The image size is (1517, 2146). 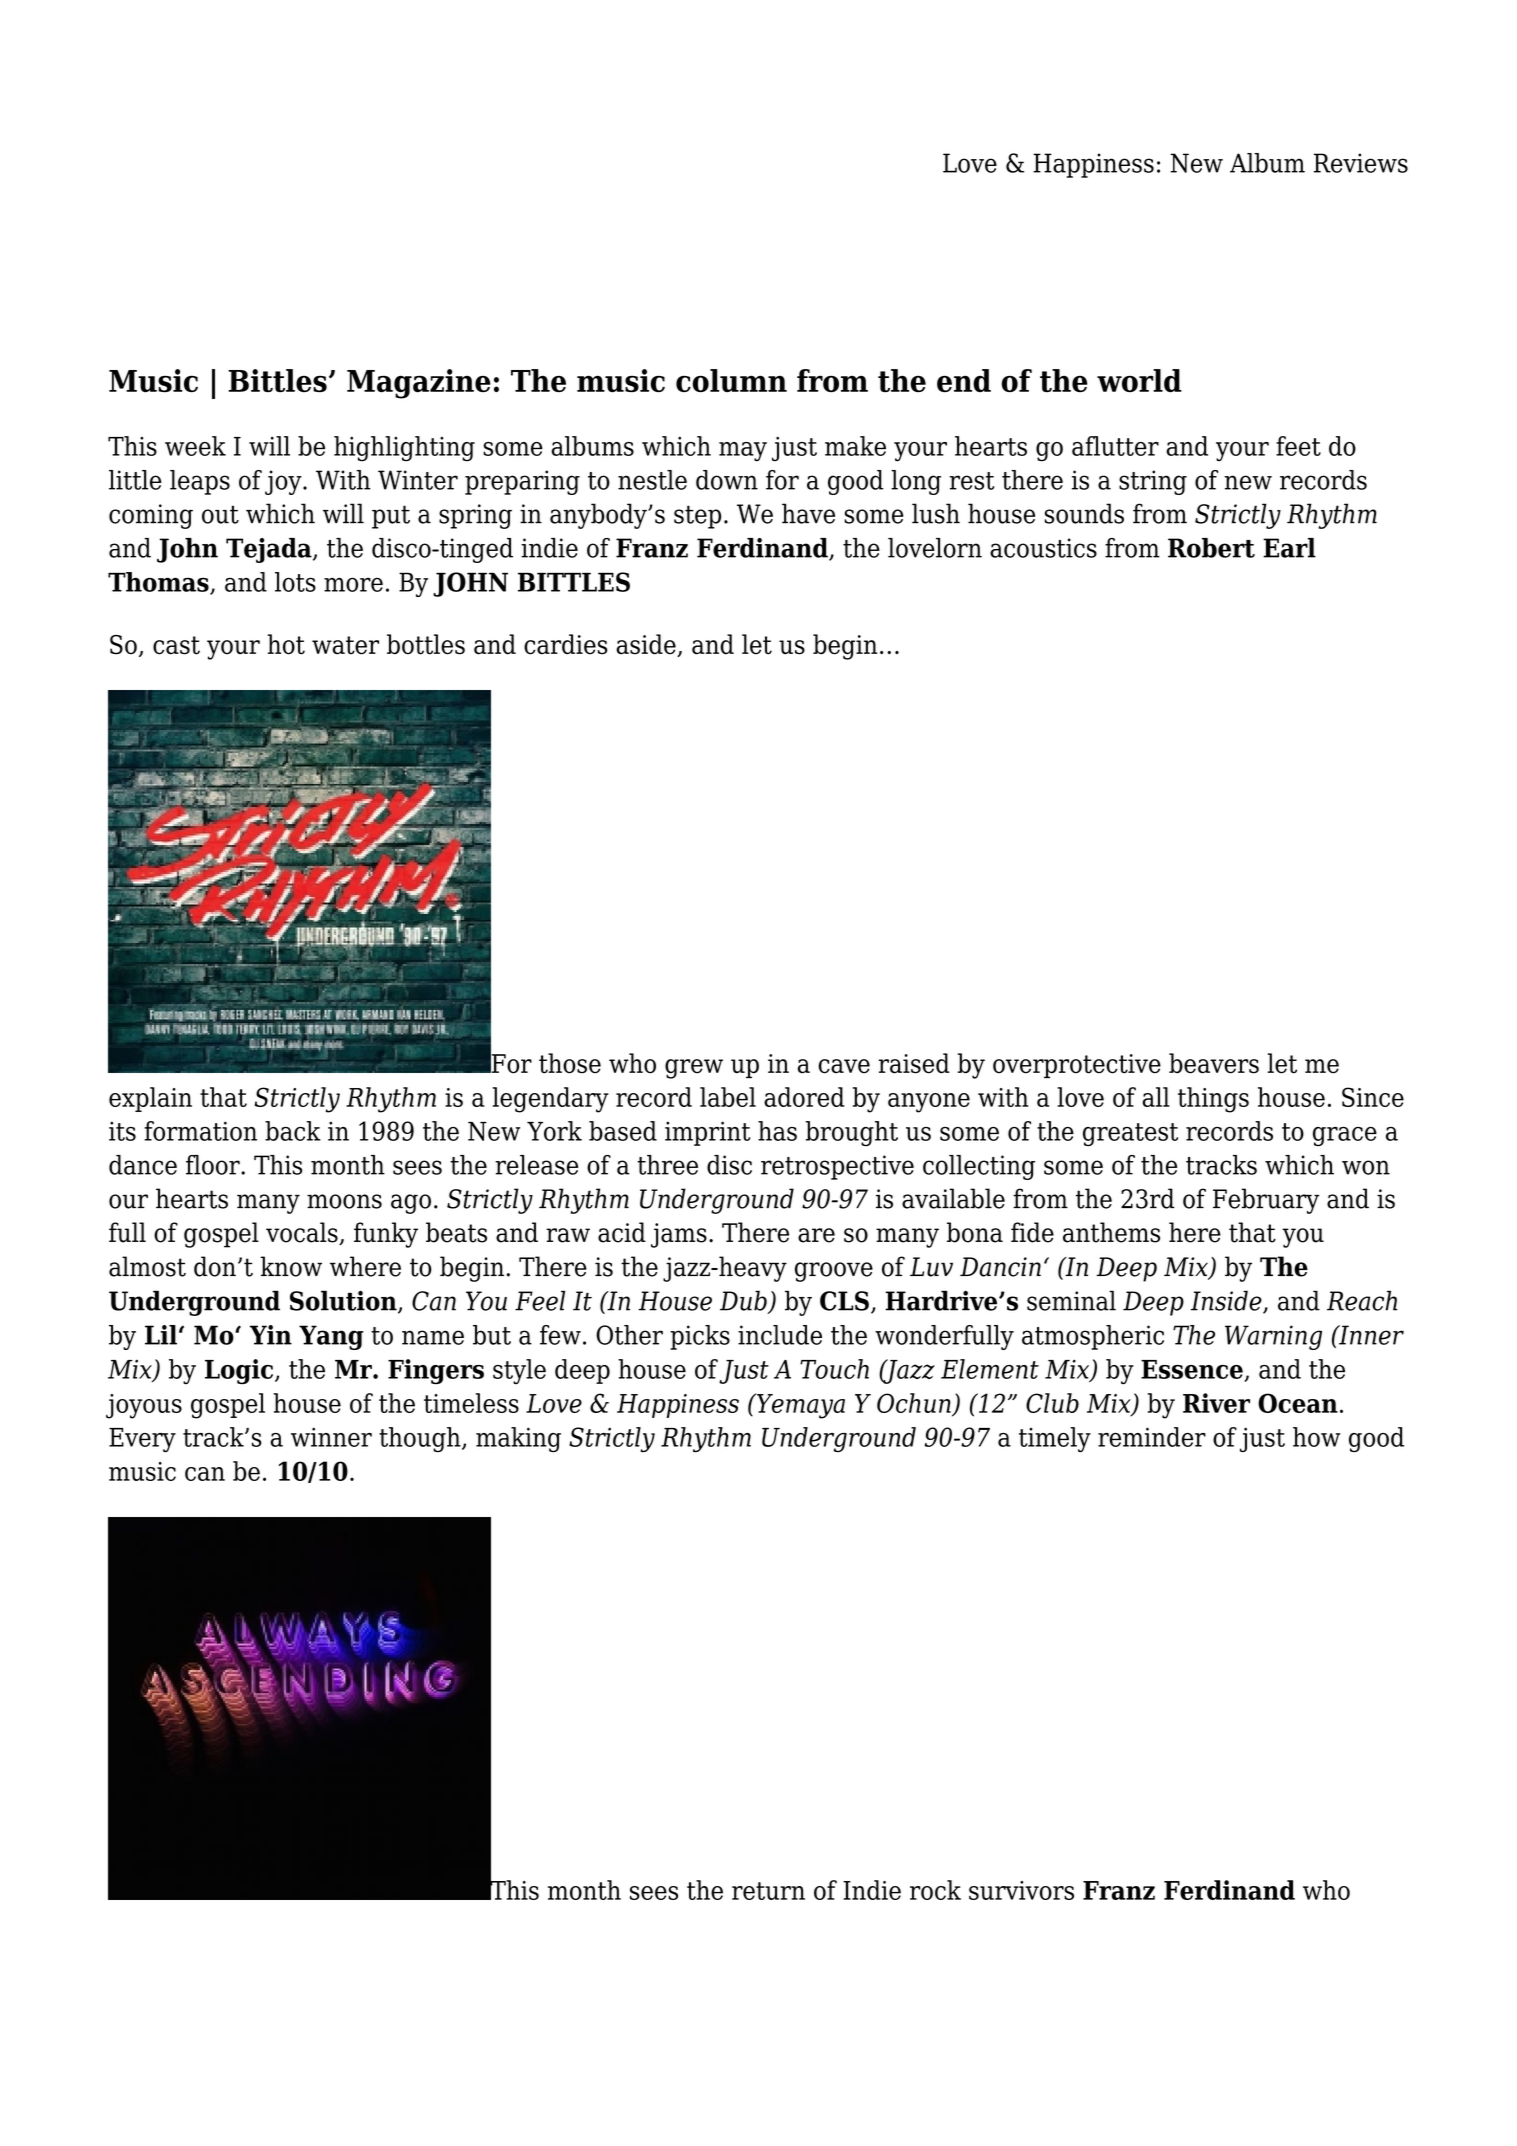 What do you see at coordinates (647, 645) in the screenshot?
I see `aside` at bounding box center [647, 645].
